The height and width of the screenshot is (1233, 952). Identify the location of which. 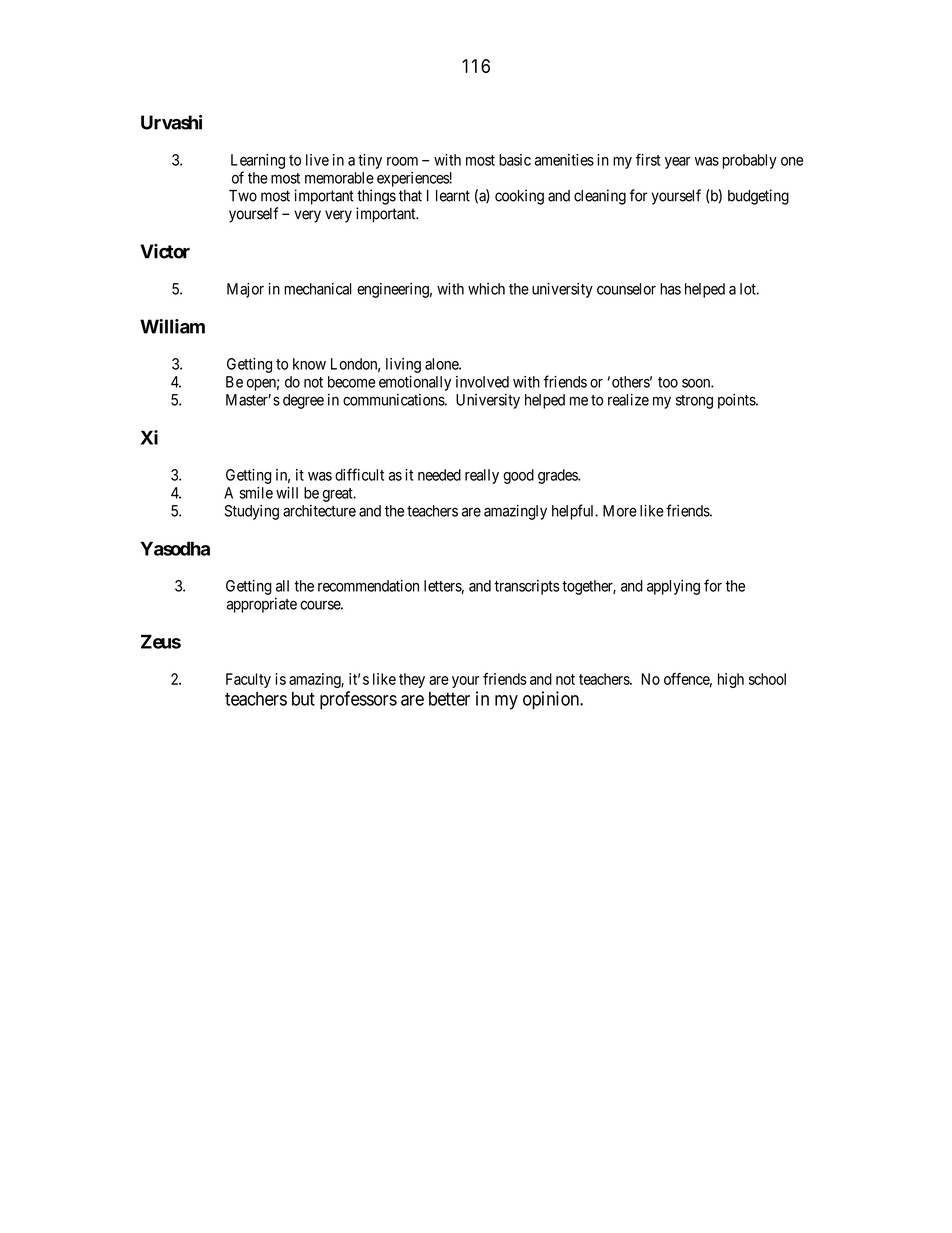
(486, 289).
